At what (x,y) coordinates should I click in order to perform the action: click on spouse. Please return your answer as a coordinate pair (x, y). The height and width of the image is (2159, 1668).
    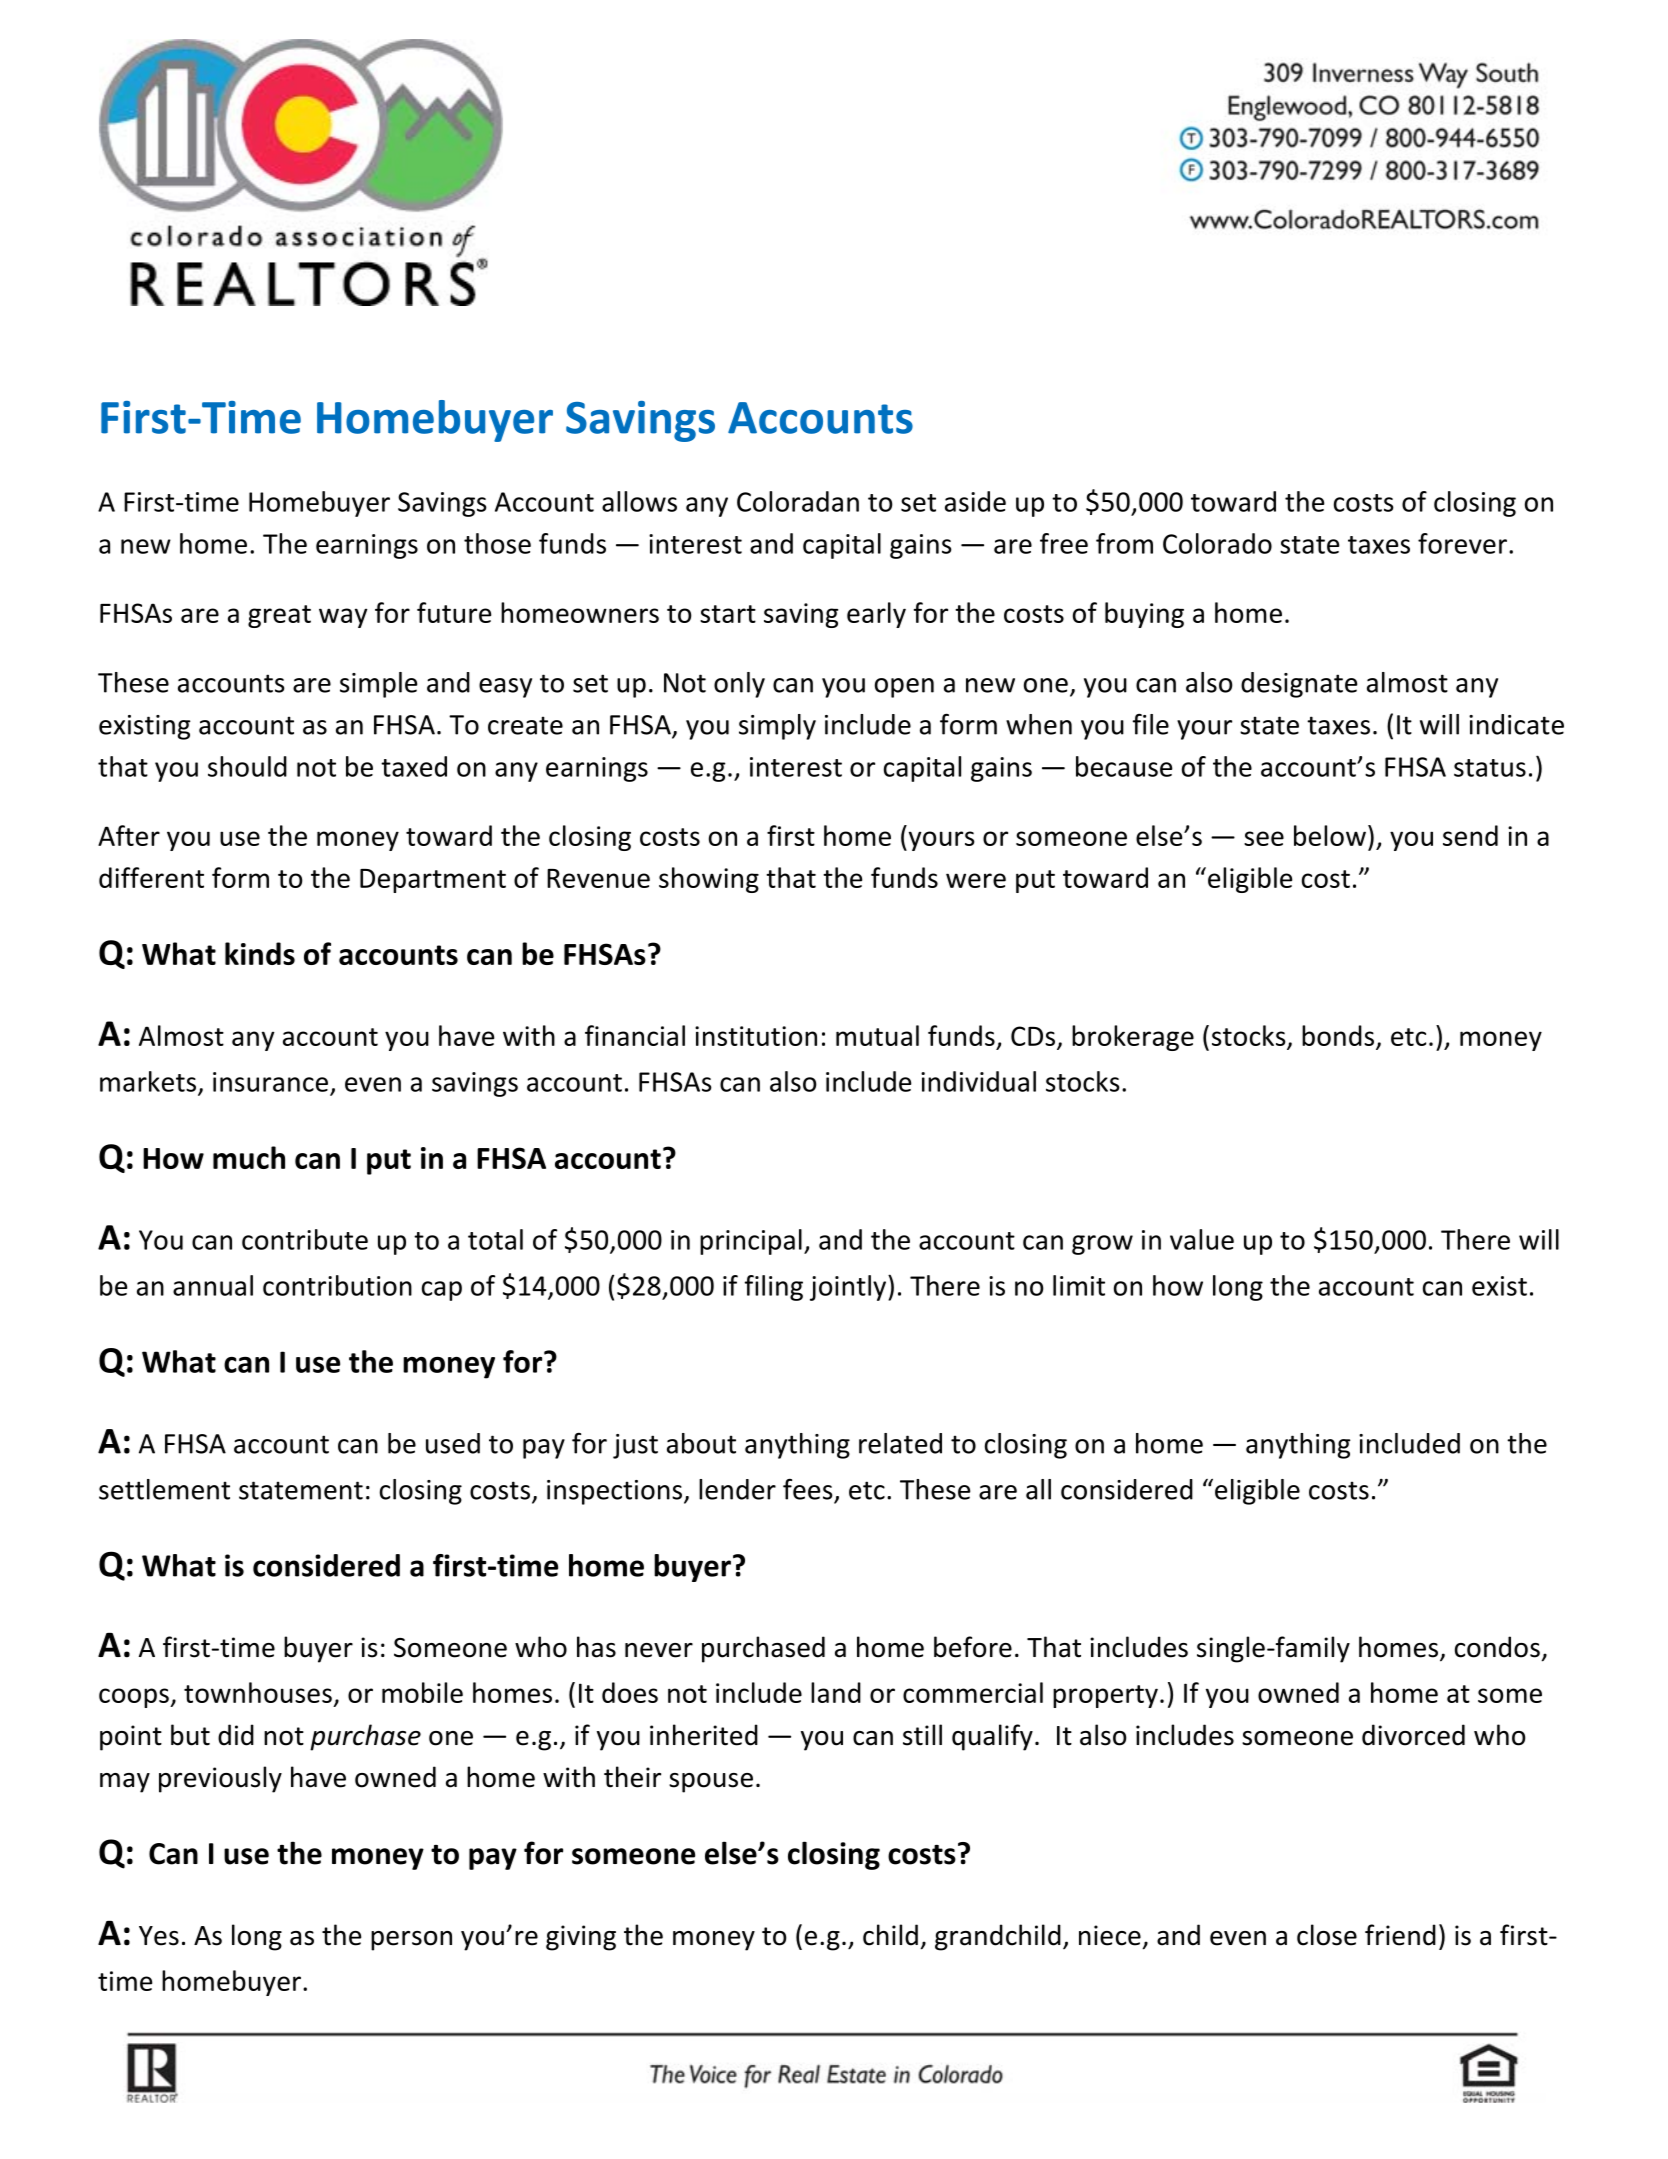
    Looking at the image, I should click on (711, 1783).
